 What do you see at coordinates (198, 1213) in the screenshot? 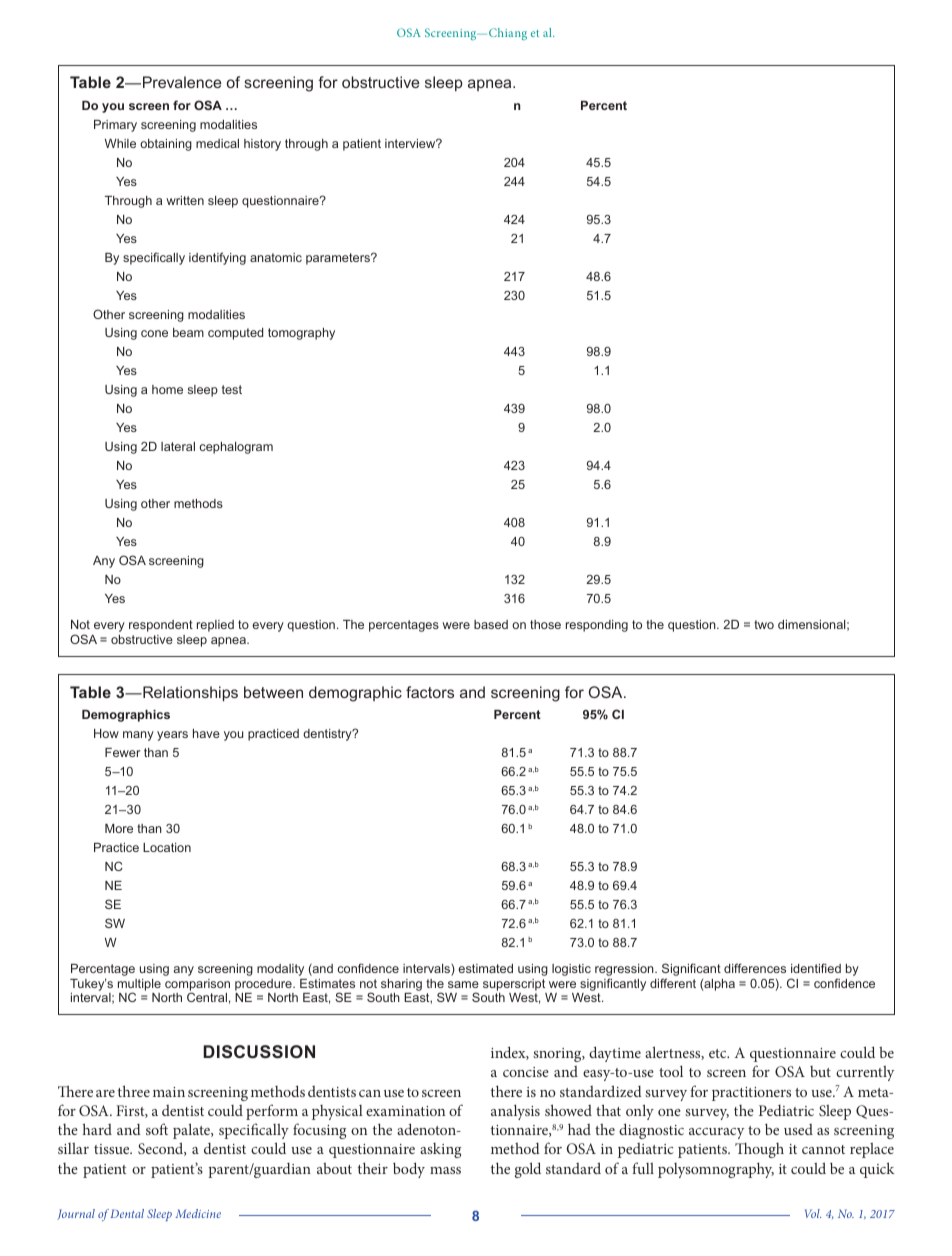
I see `Medicine` at bounding box center [198, 1213].
